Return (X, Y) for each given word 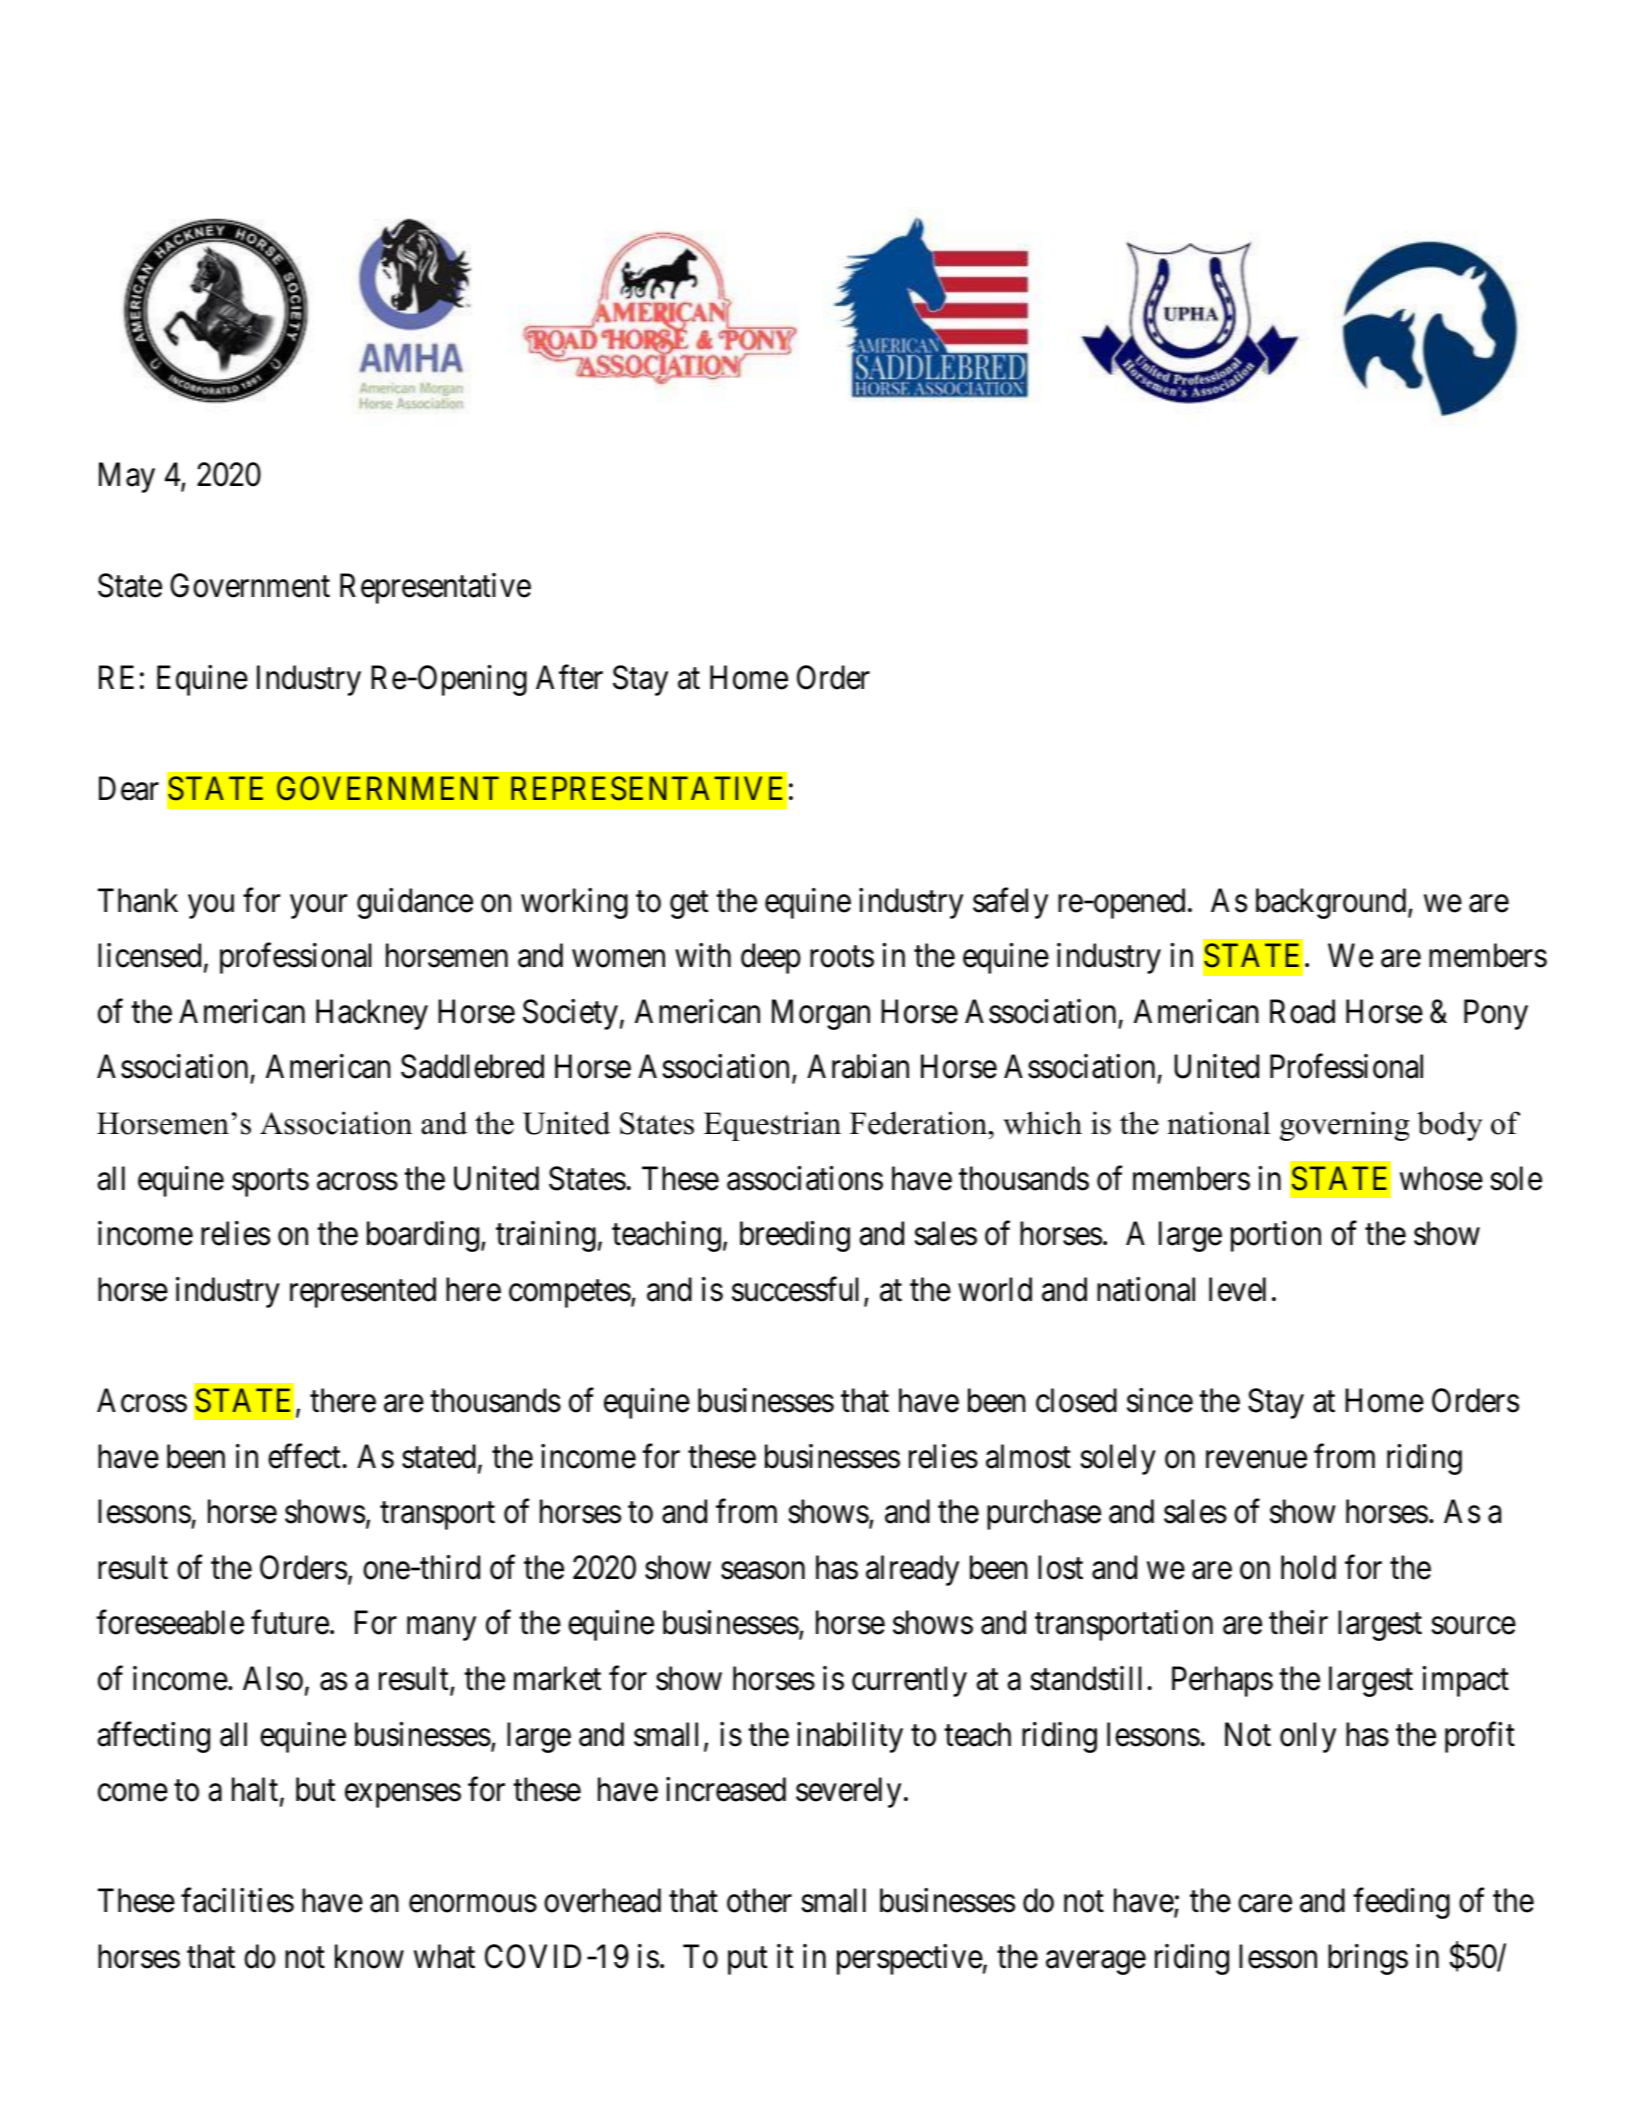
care (1265, 1904)
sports (270, 1183)
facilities (237, 1900)
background (1332, 903)
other (759, 1900)
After (569, 677)
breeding (795, 1236)
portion (1276, 1236)
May (127, 477)
